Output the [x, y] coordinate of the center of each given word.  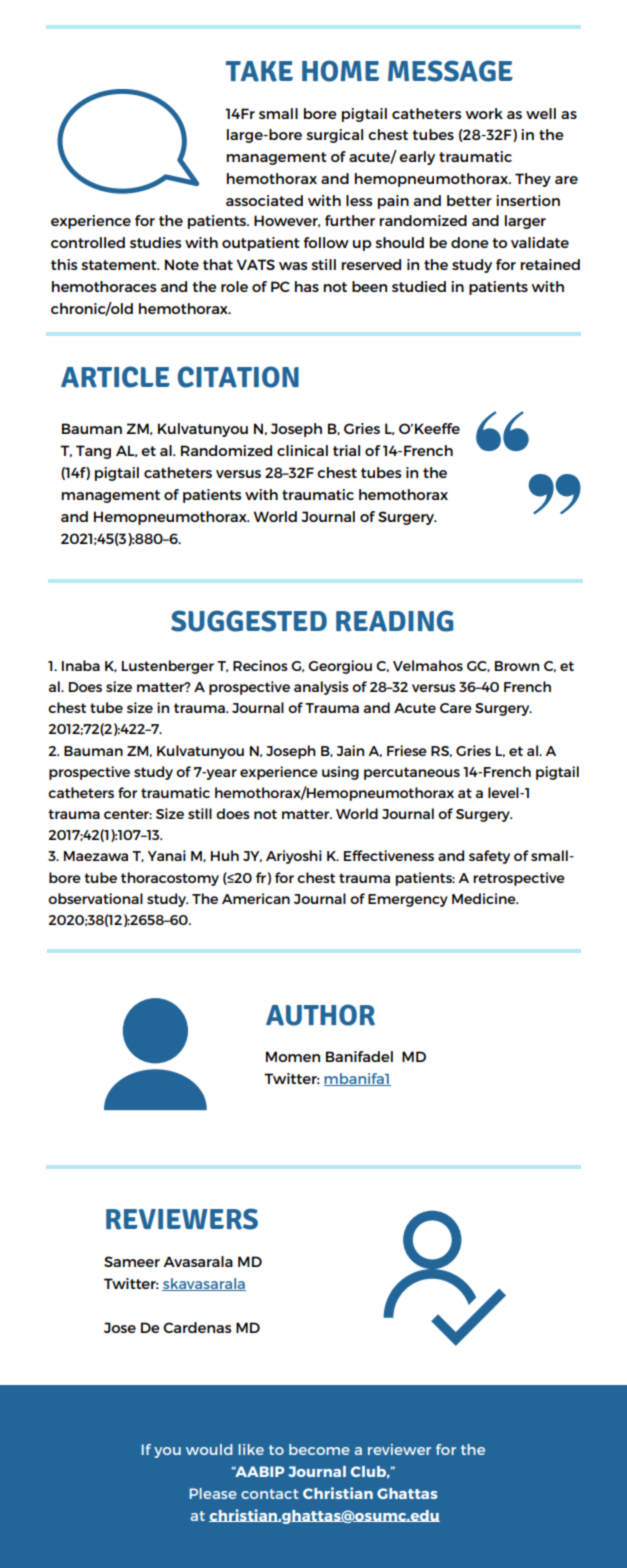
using [340, 773]
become [319, 1449]
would [209, 1449]
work [484, 113]
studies [155, 242]
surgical [334, 136]
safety [489, 857]
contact [270, 1494]
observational [95, 898]
